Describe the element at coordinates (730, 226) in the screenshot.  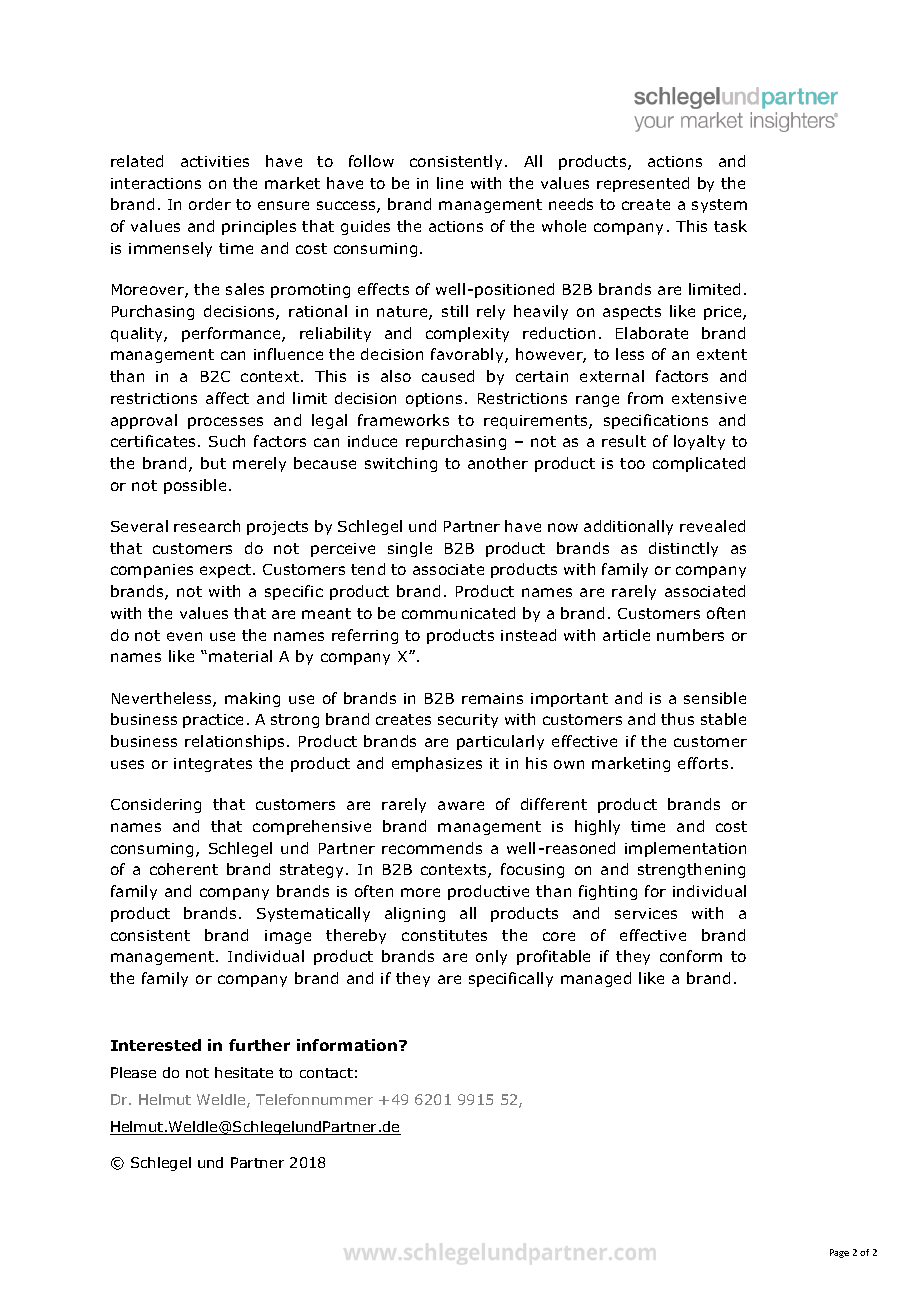
I see `task` at that location.
